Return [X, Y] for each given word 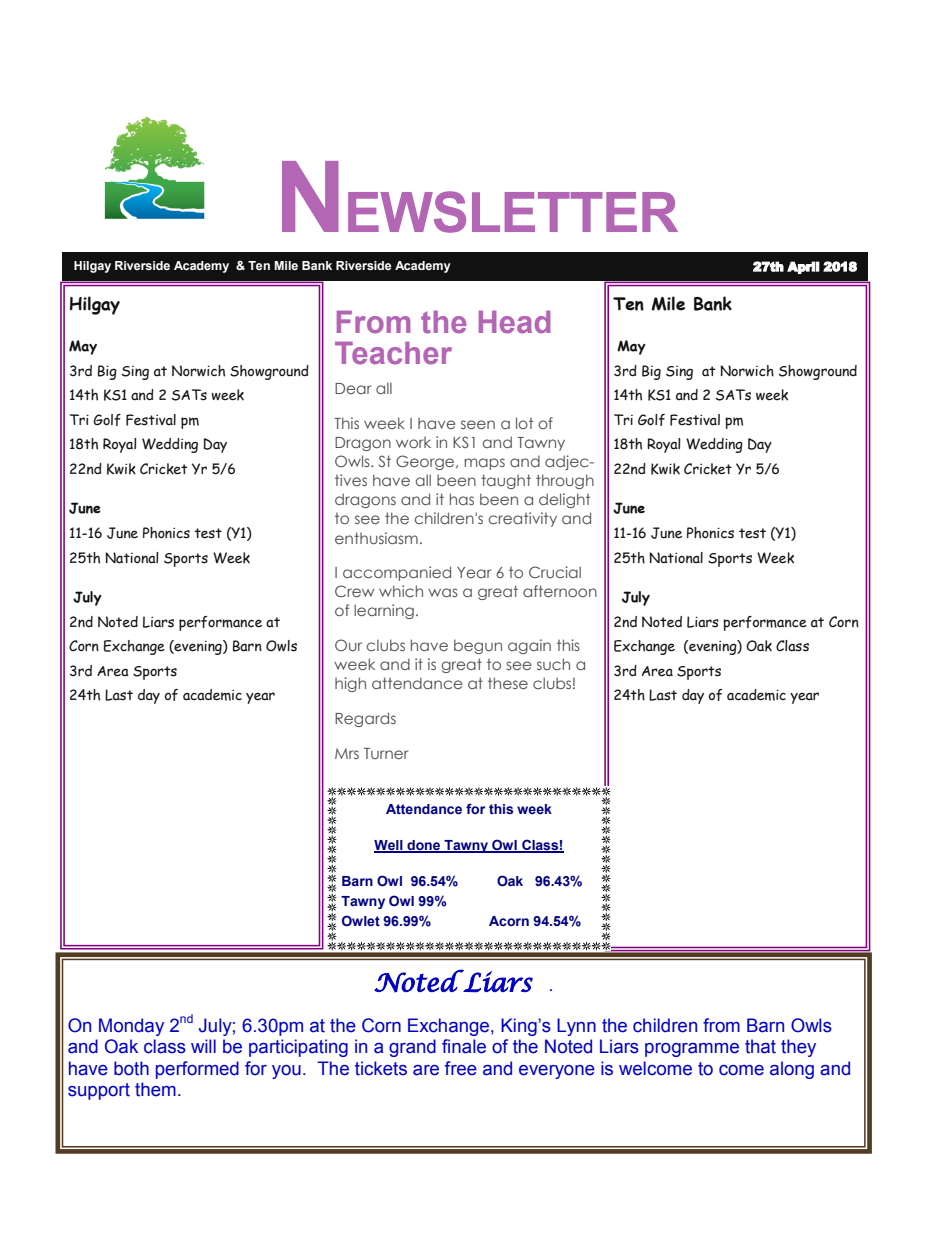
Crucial [555, 572]
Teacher [393, 353]
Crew [354, 591]
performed [197, 1070]
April [803, 267]
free [461, 1068]
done [424, 846]
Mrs [347, 753]
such [553, 664]
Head [514, 322]
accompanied [397, 573]
